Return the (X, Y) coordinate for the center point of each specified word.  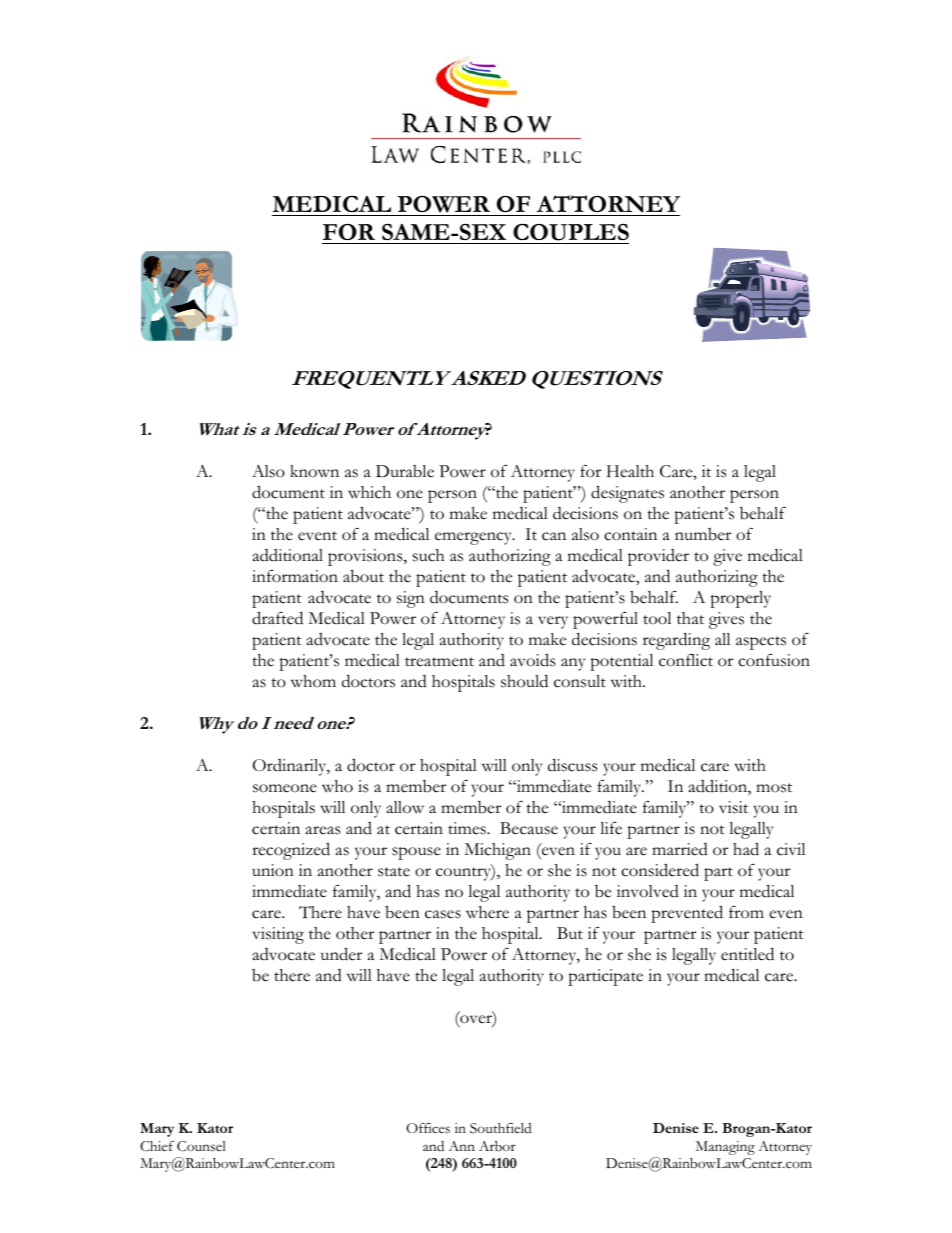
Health (630, 471)
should (524, 681)
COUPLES (570, 233)
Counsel (201, 1146)
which (369, 492)
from (746, 912)
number (703, 534)
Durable (405, 471)
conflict (686, 660)
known (314, 471)
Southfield (501, 1128)
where (487, 912)
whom (313, 681)
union (273, 870)
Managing (725, 1148)
